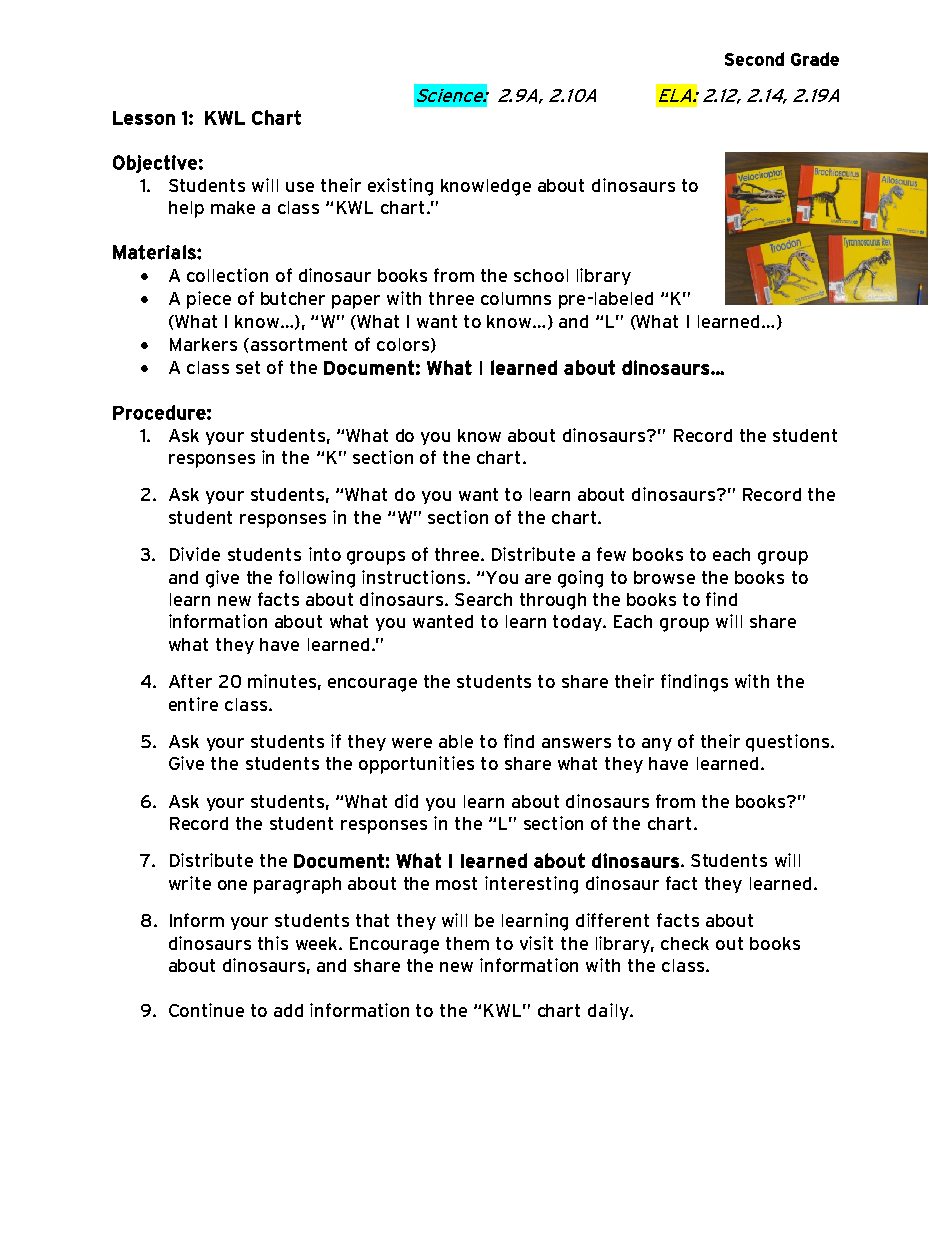 The width and height of the screenshot is (952, 1233). What do you see at coordinates (400, 187) in the screenshot?
I see `existing` at bounding box center [400, 187].
